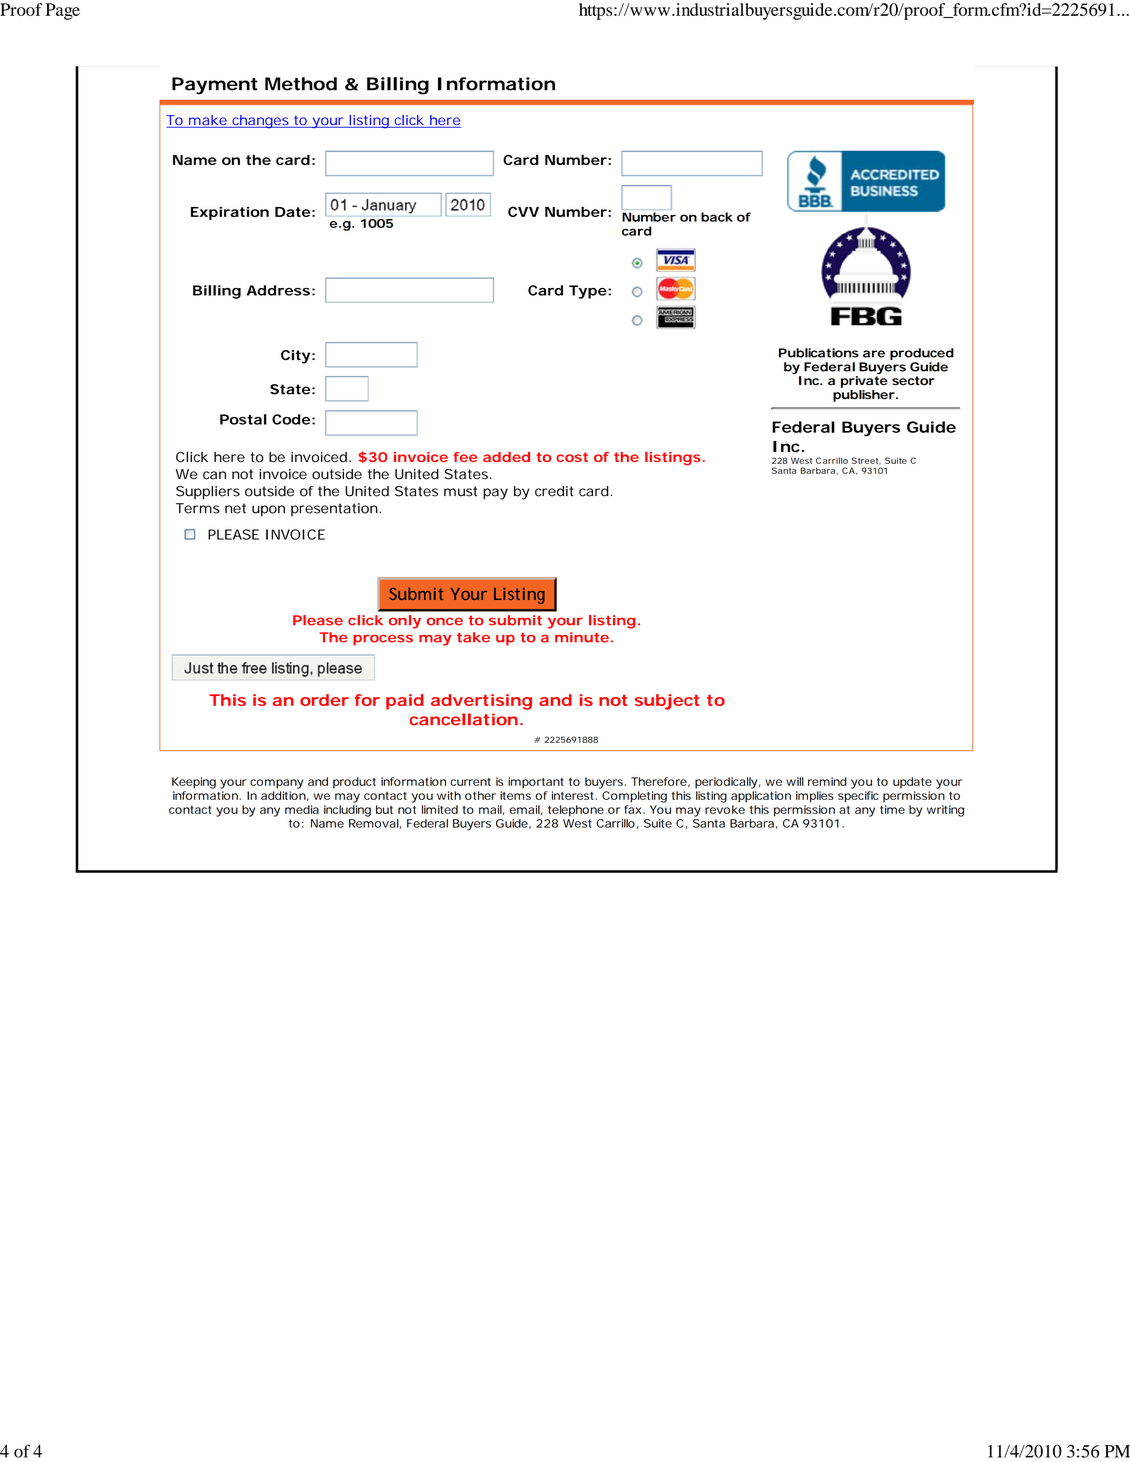 This screenshot has height=1462, width=1130. I want to click on Code, so click(291, 419).
